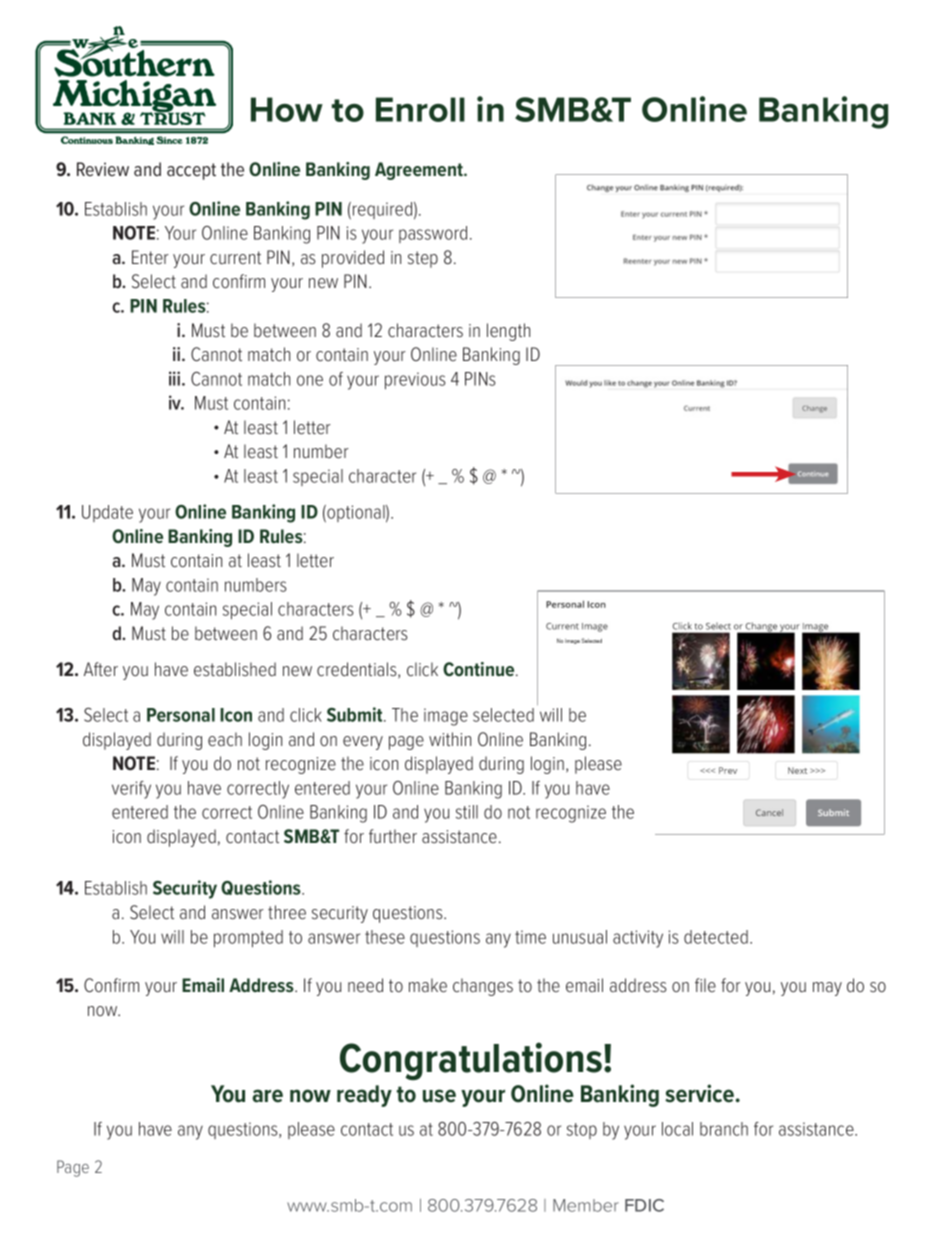 This page has height=1233, width=952. Describe the element at coordinates (420, 171) in the page. I see `Agreement` at that location.
